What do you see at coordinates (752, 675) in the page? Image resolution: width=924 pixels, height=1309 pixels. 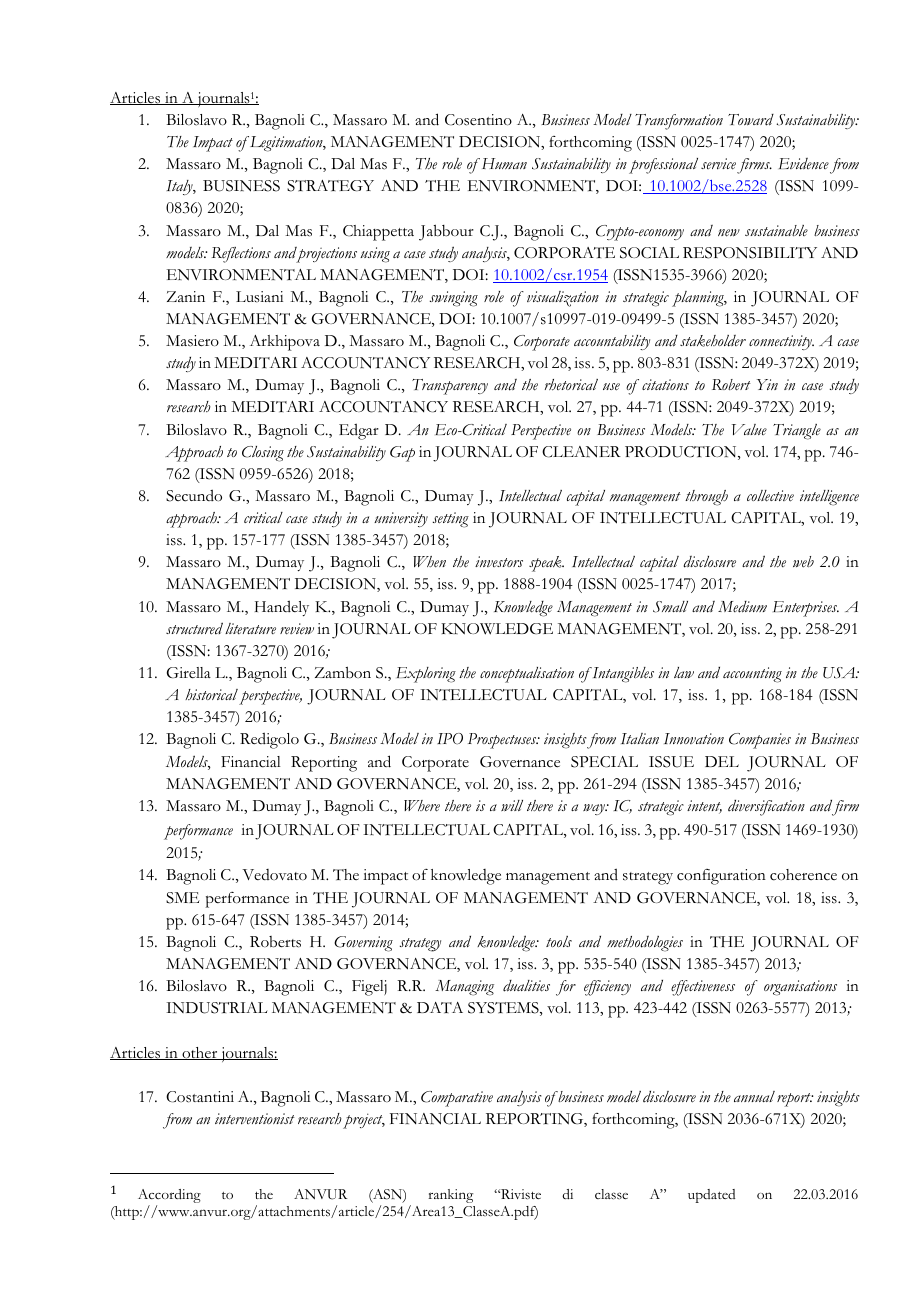 I see `accounting` at bounding box center [752, 675].
